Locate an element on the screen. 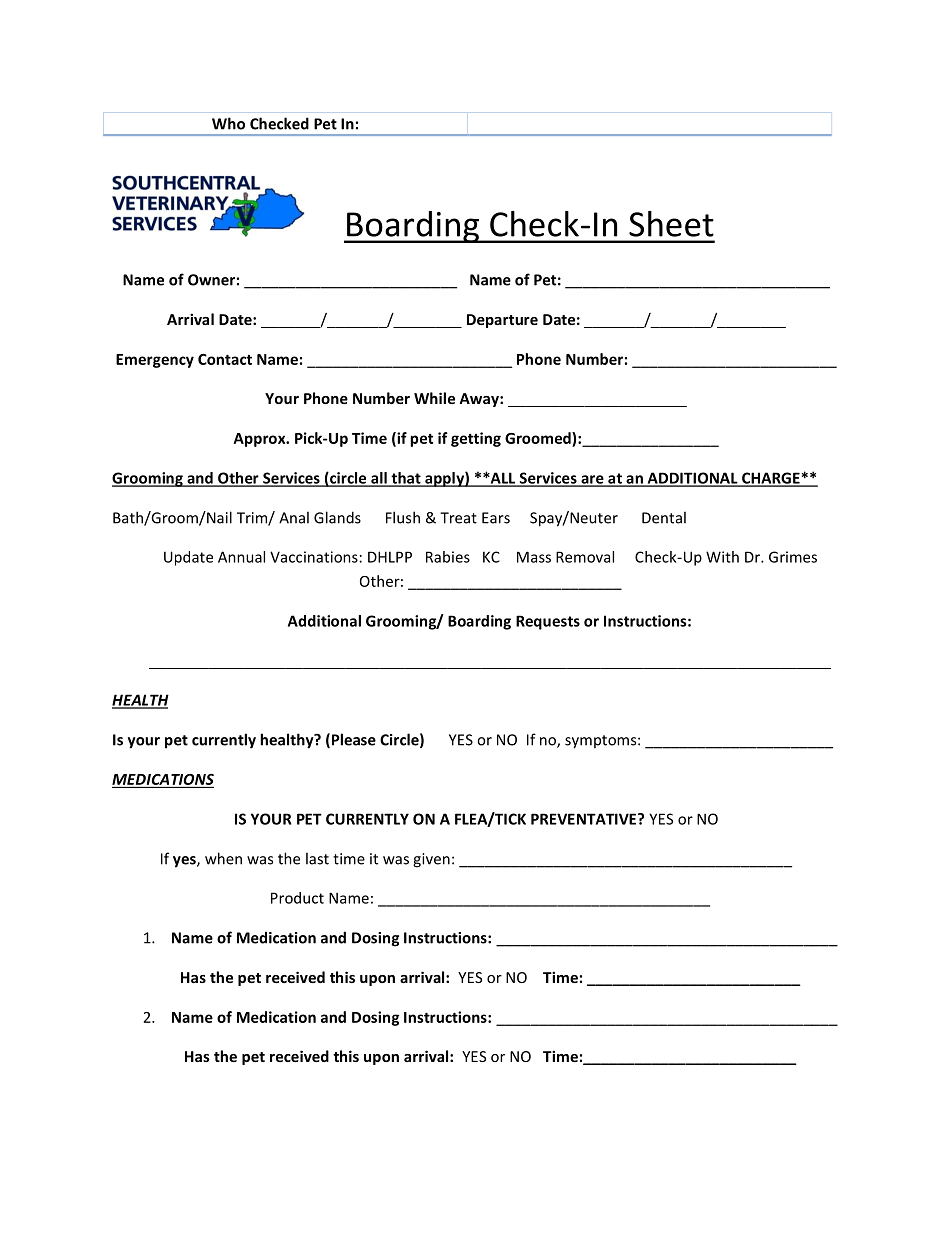 Image resolution: width=952 pixels, height=1233 pixels. given is located at coordinates (431, 860).
